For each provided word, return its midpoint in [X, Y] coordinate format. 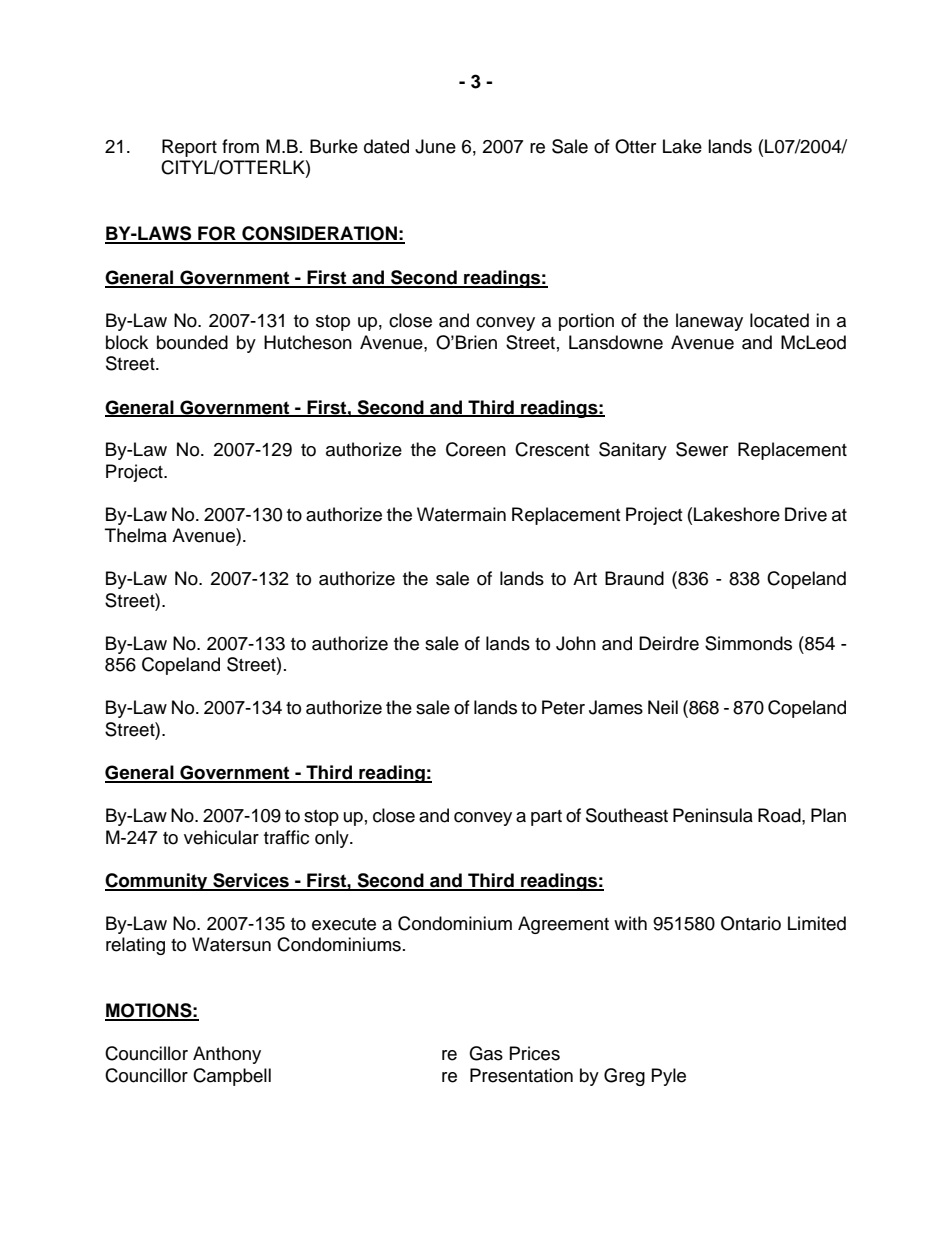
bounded [192, 342]
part [546, 818]
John [576, 643]
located [779, 320]
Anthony [227, 1055]
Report [189, 148]
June [435, 146]
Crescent [552, 449]
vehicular [221, 837]
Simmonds [748, 643]
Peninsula [713, 815]
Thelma [136, 535]
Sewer [702, 449]
